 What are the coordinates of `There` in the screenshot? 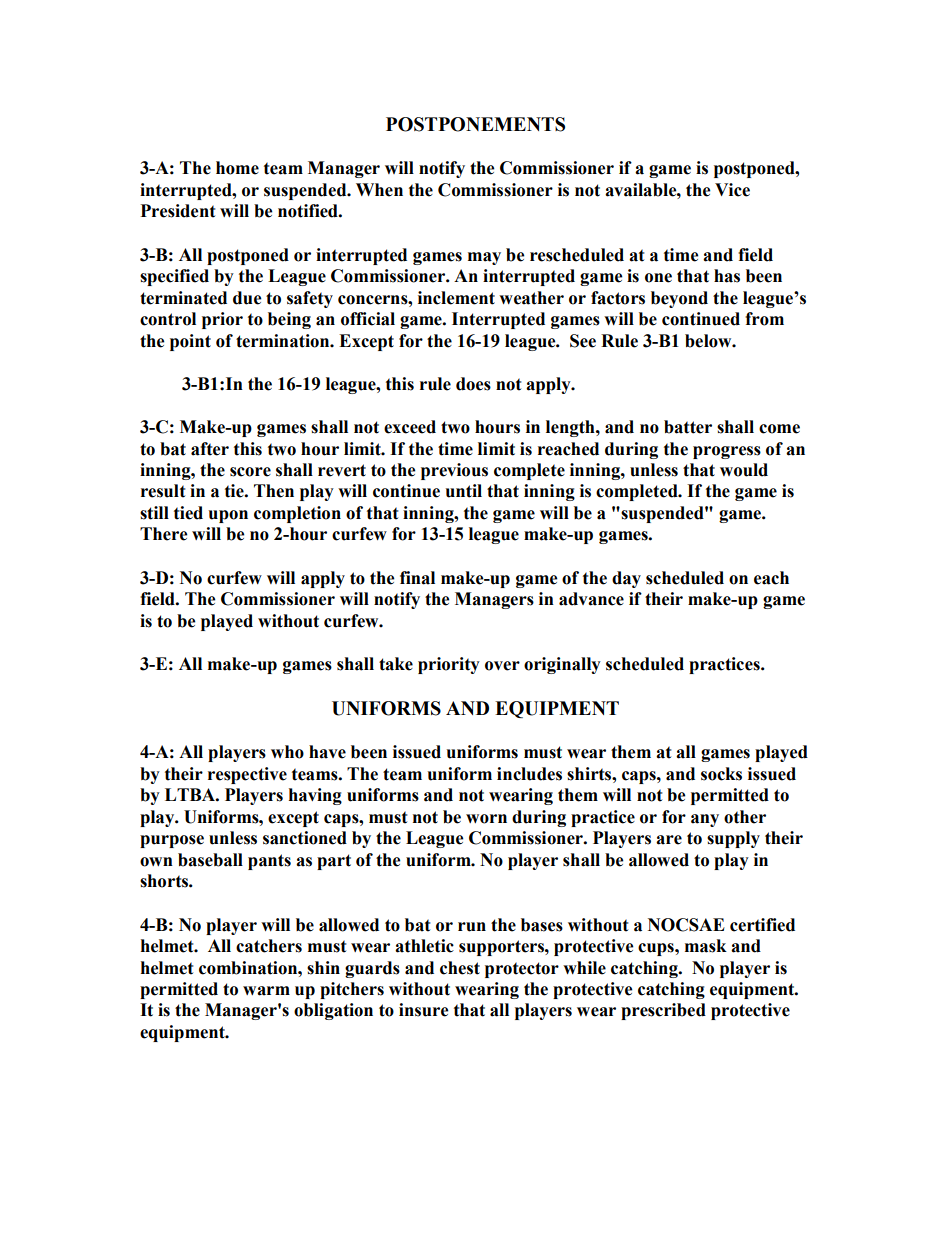 It's located at (163, 534).
